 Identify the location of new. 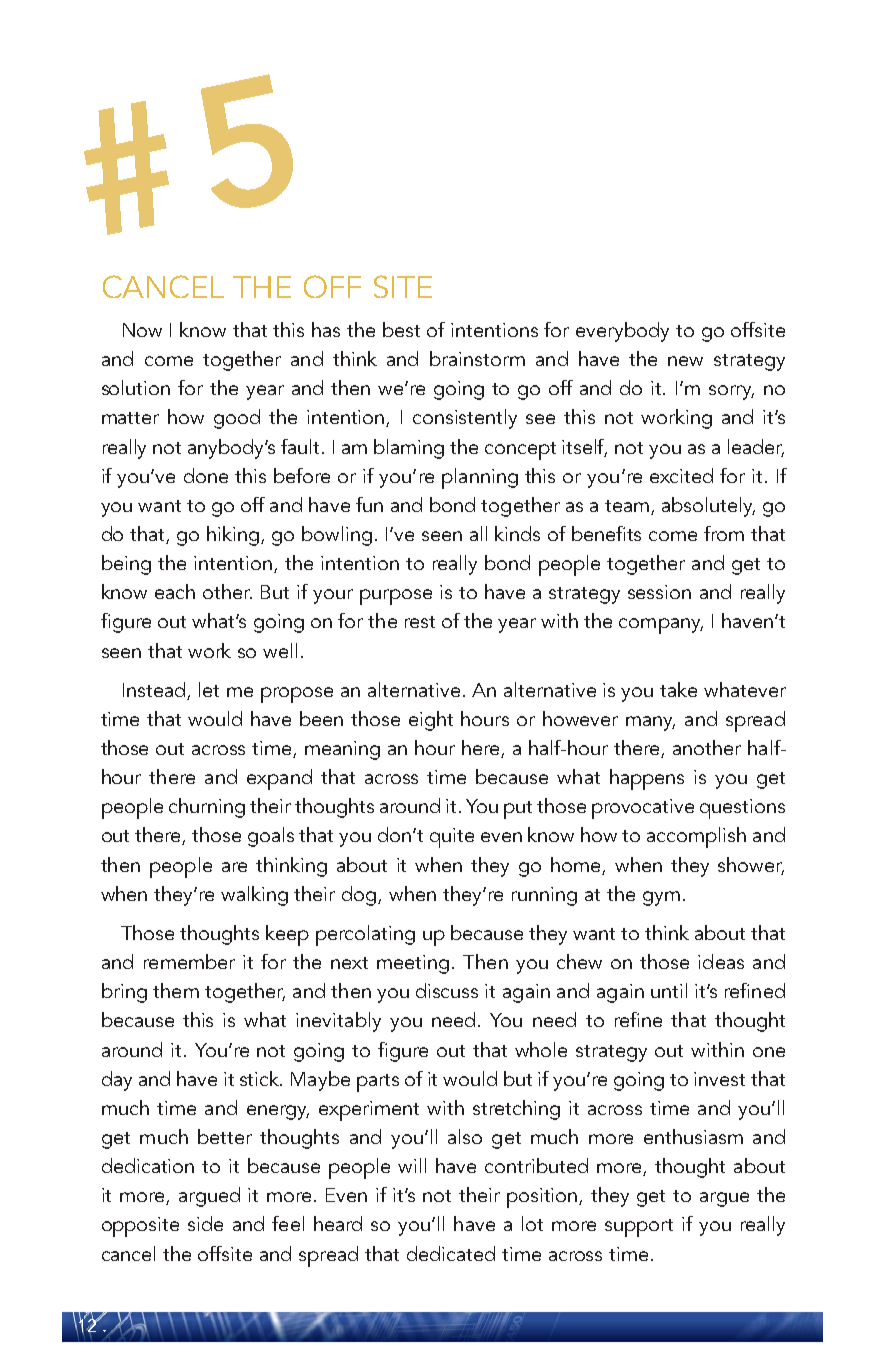
(685, 361).
